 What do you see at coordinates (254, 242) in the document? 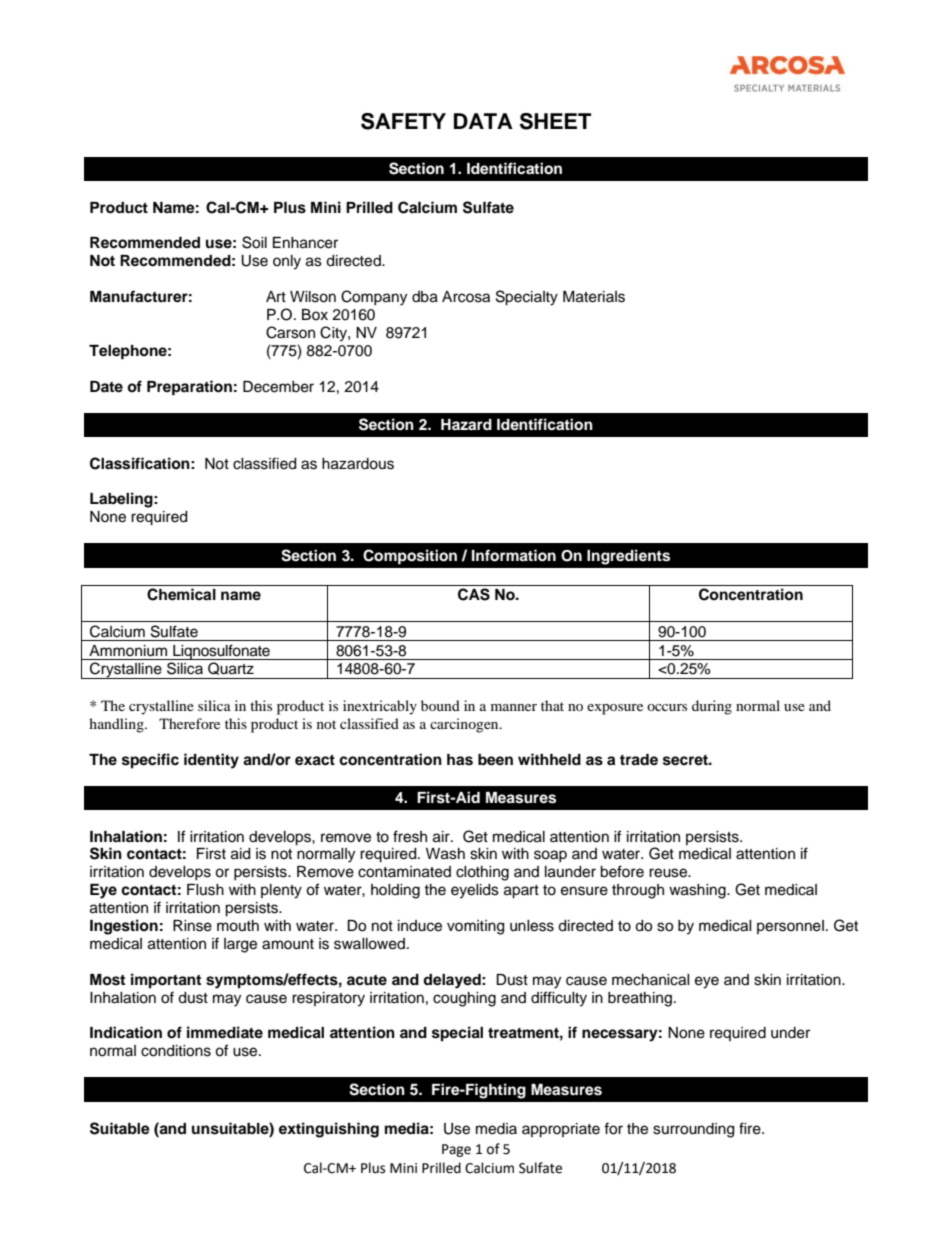
I see `Soil` at bounding box center [254, 242].
